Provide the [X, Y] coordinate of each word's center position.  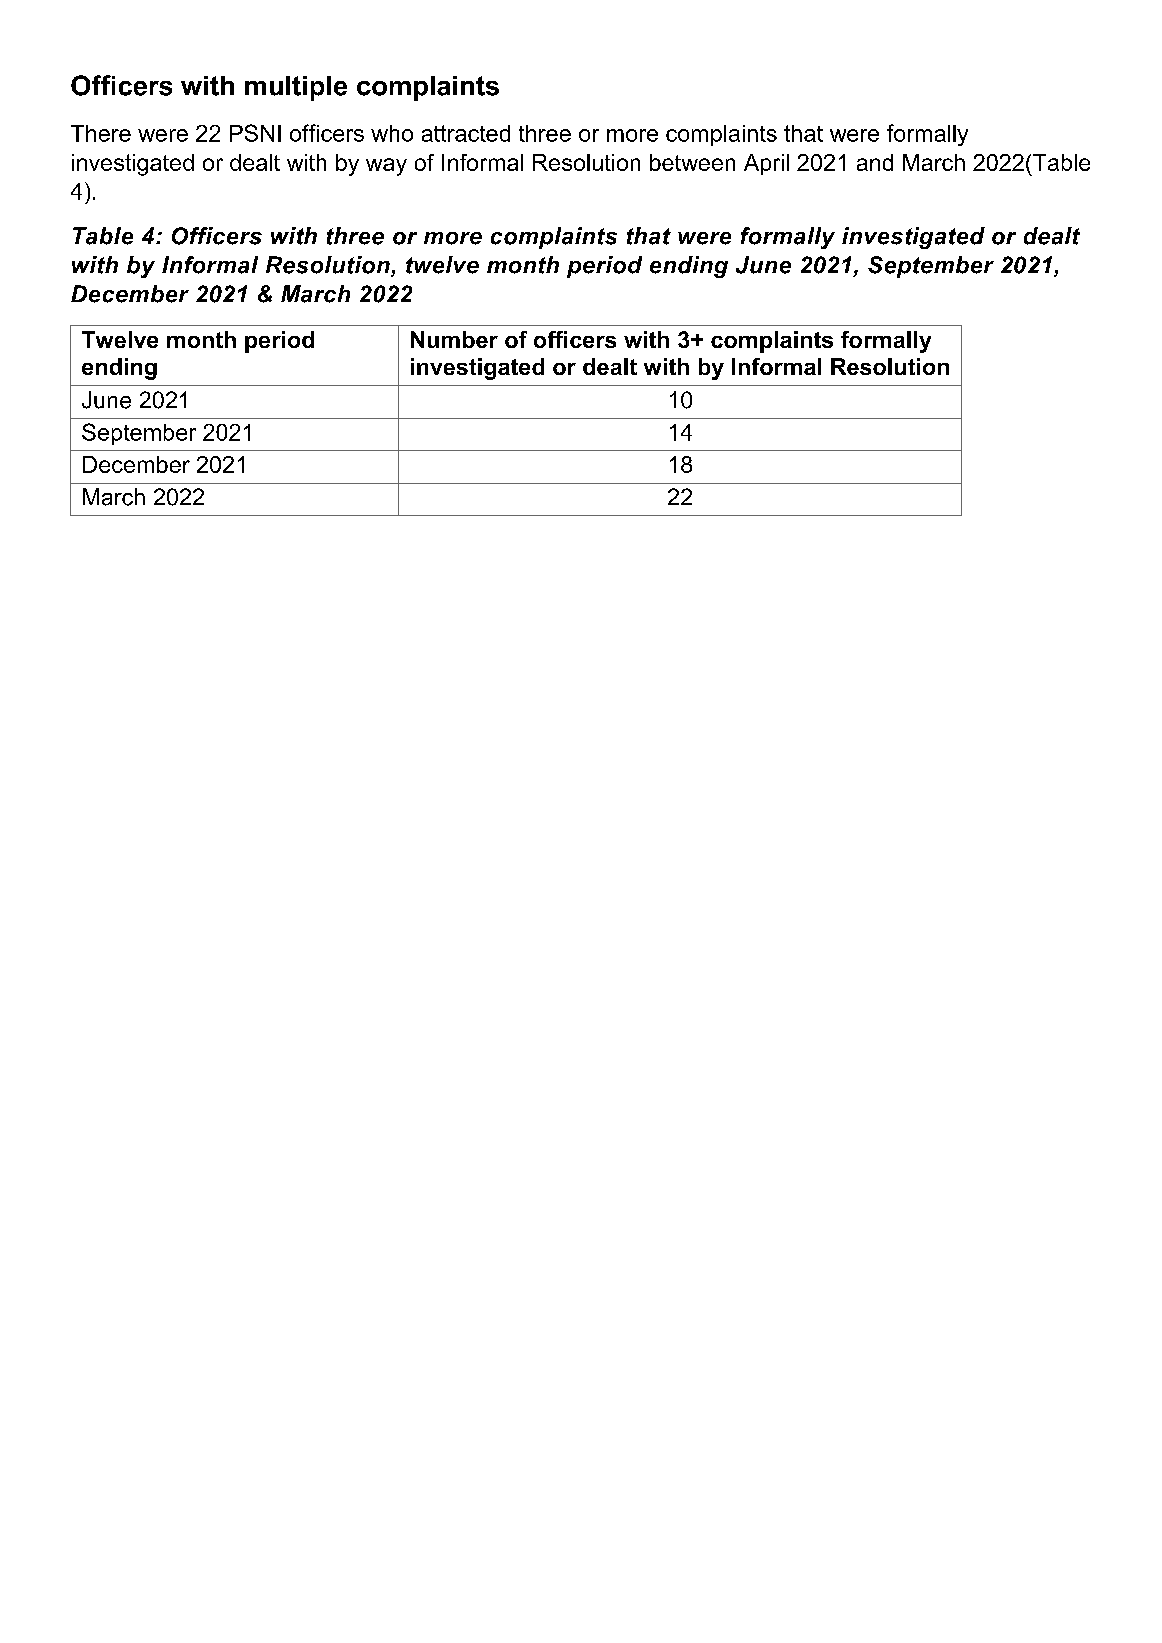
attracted [466, 133]
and [875, 162]
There [101, 133]
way [386, 167]
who [392, 133]
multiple [296, 88]
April [766, 164]
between [692, 162]
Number [454, 339]
